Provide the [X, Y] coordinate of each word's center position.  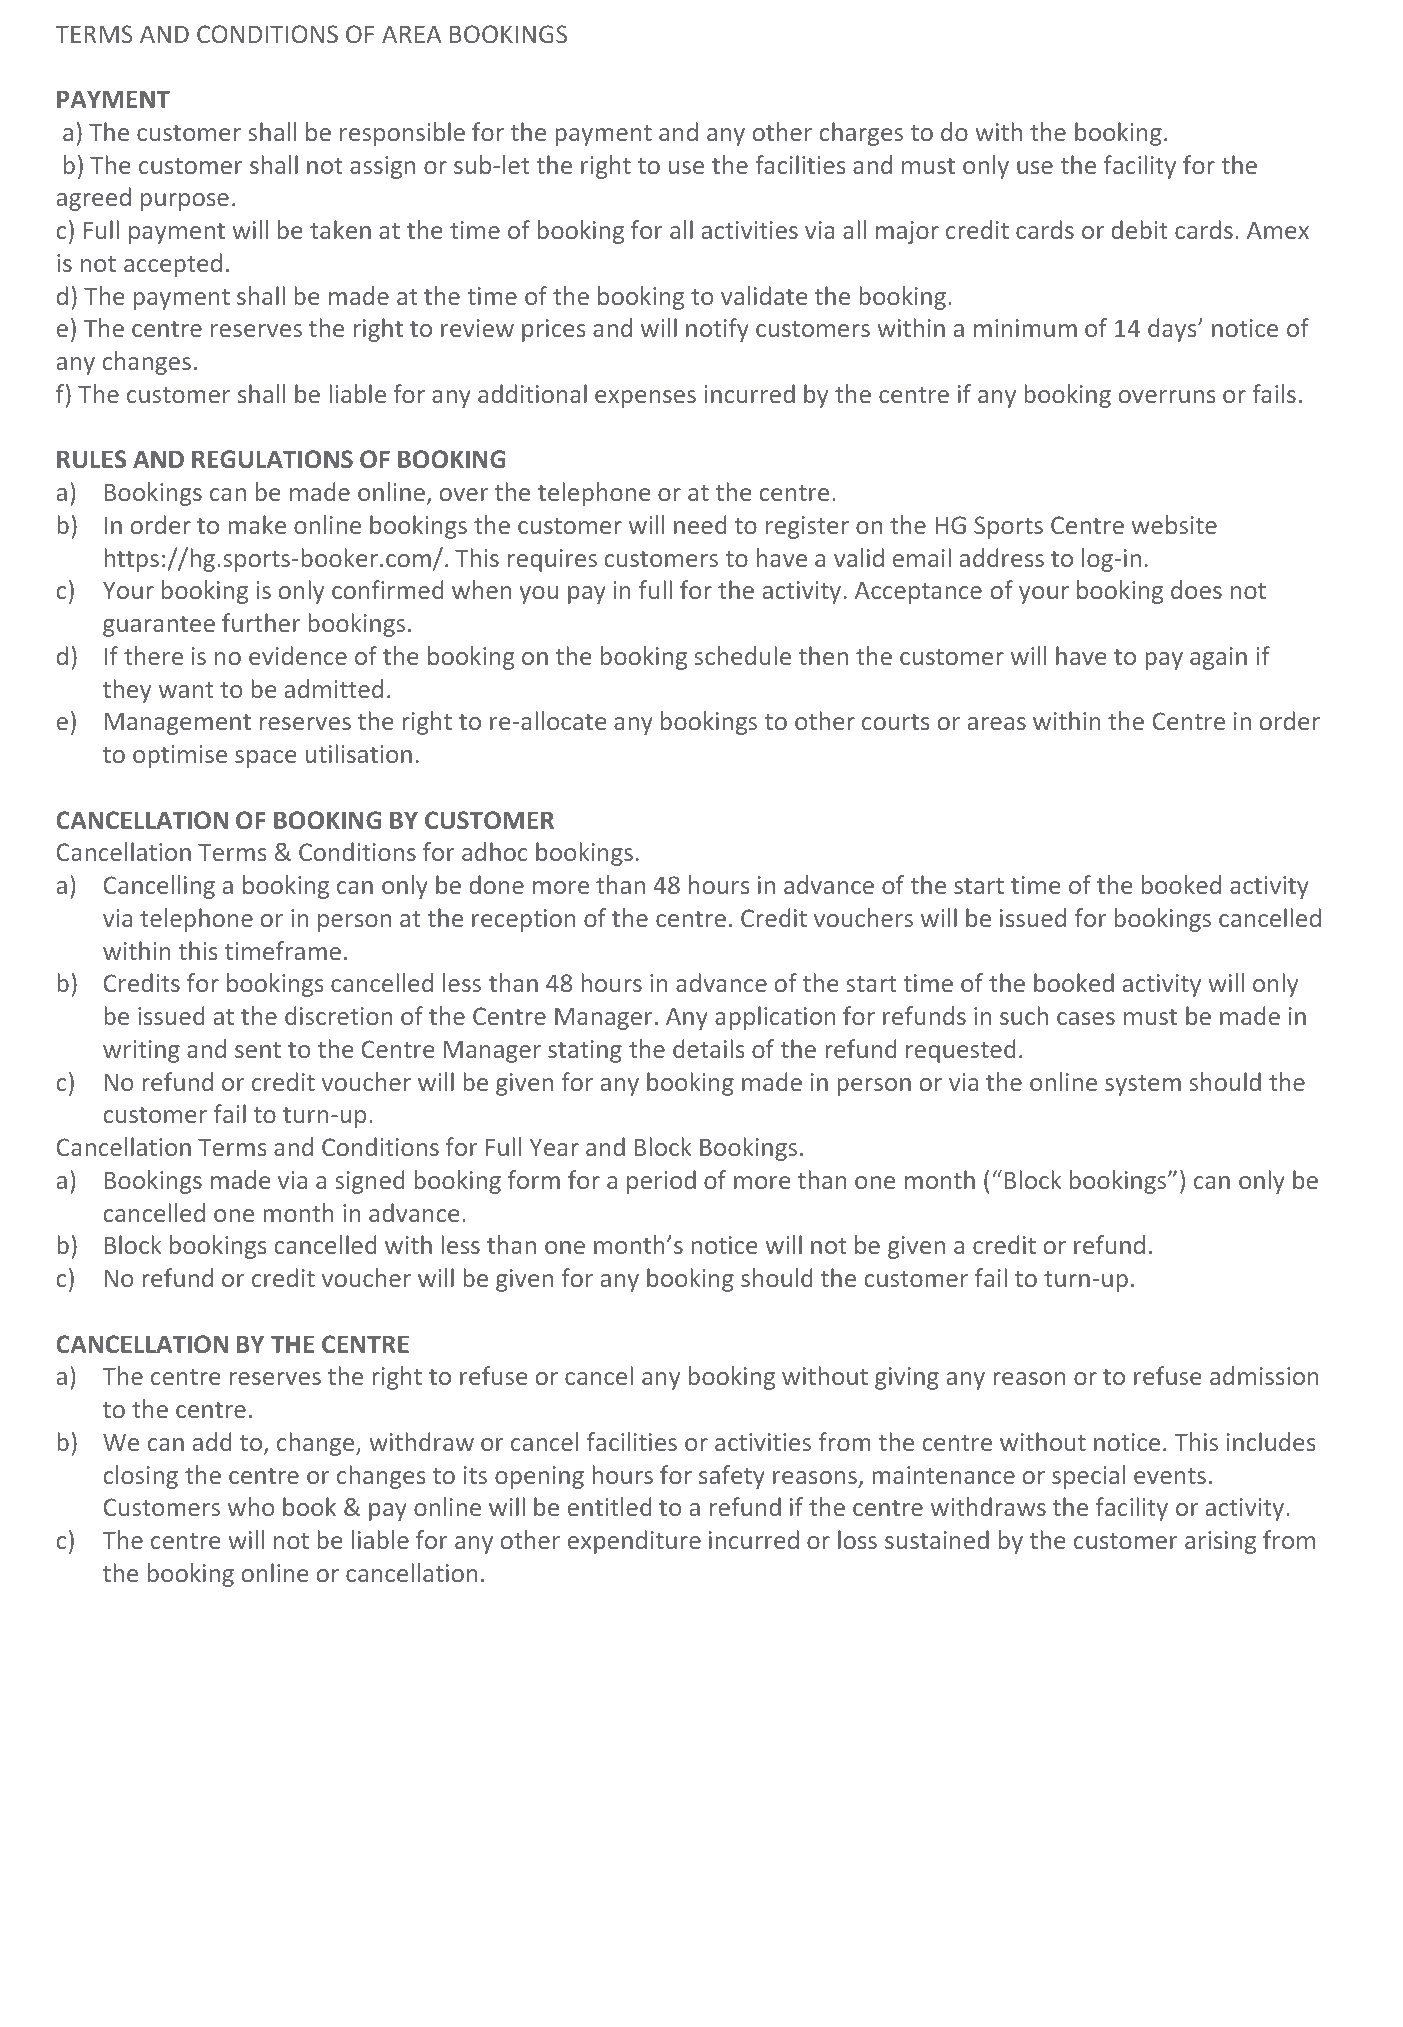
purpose [185, 202]
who [251, 1506]
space [266, 759]
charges [861, 134]
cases [1086, 1018]
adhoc [495, 851]
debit [1139, 229]
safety [732, 1477]
